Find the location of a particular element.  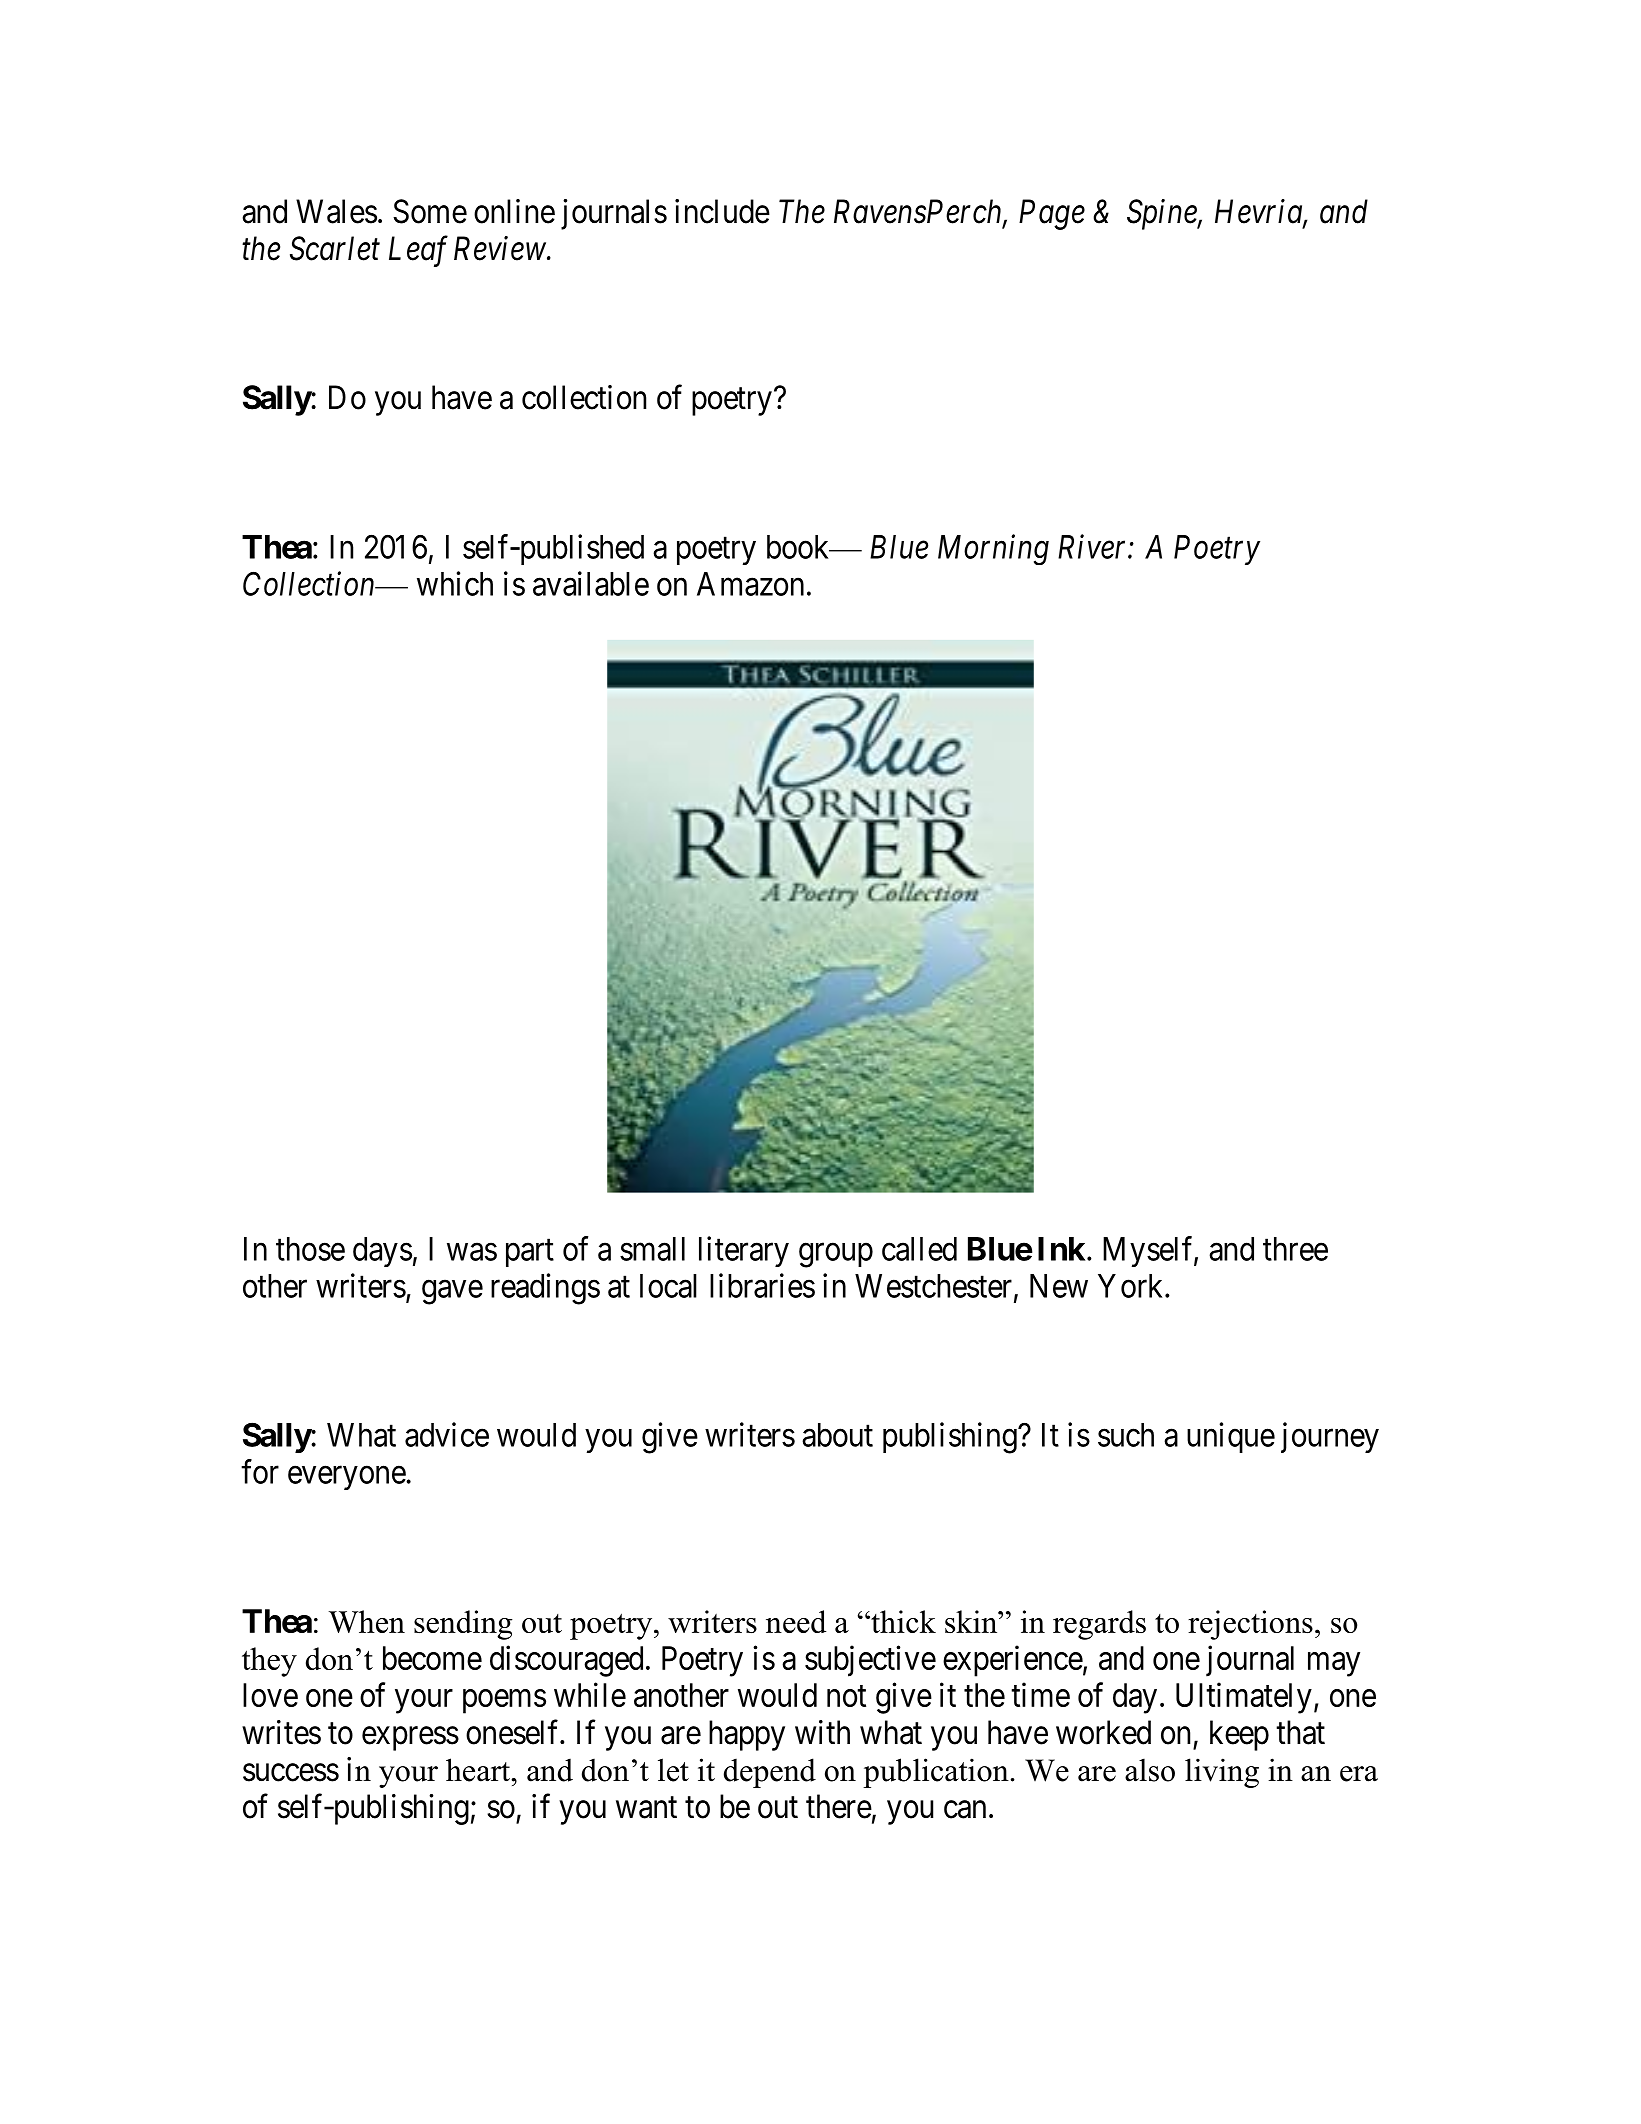

Page is located at coordinates (1052, 215).
